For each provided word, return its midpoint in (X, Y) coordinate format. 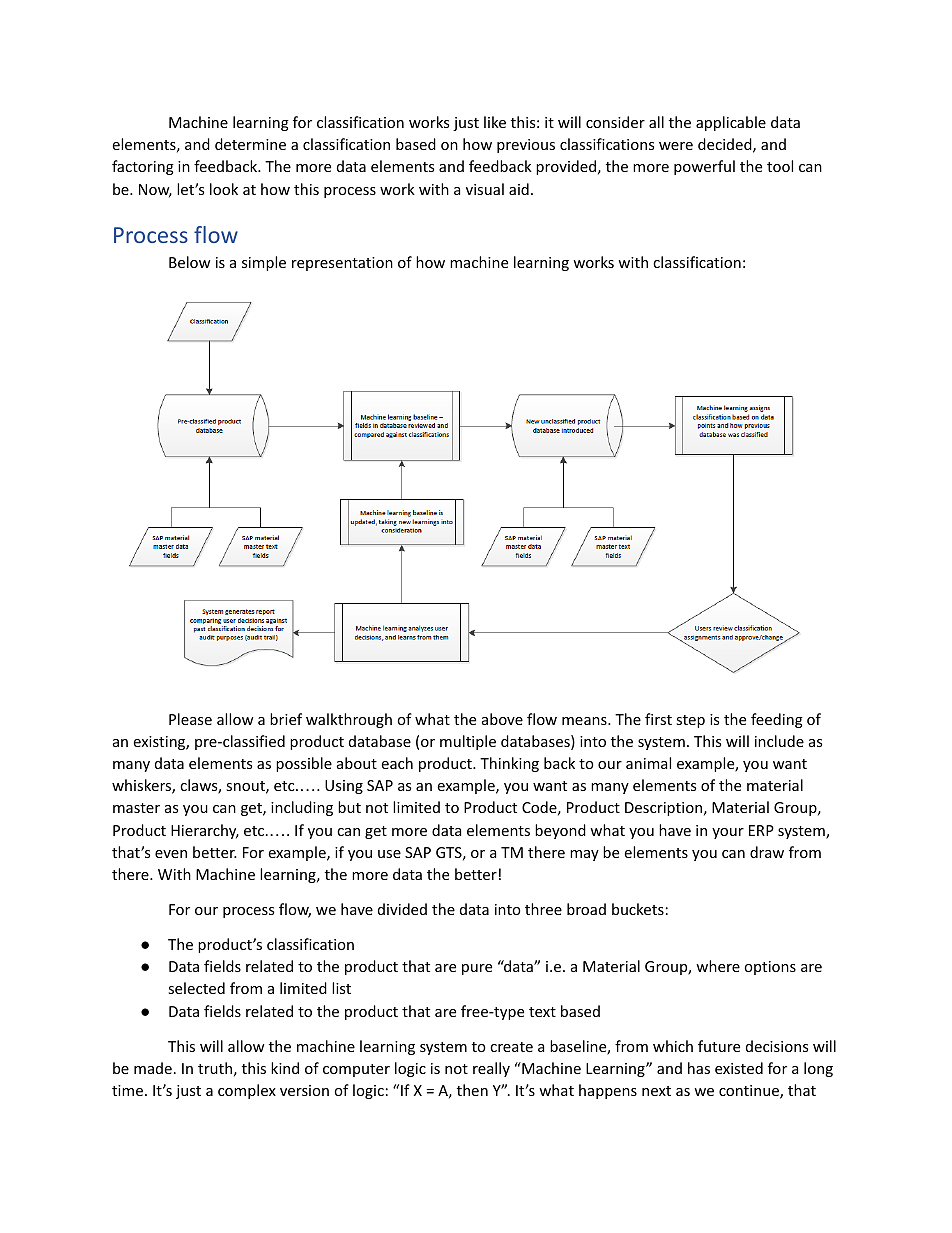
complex (247, 1091)
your (728, 833)
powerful (704, 167)
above (502, 719)
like (495, 122)
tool (780, 166)
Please (190, 719)
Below (190, 262)
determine (250, 144)
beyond (560, 831)
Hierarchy (205, 831)
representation (342, 264)
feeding (777, 720)
